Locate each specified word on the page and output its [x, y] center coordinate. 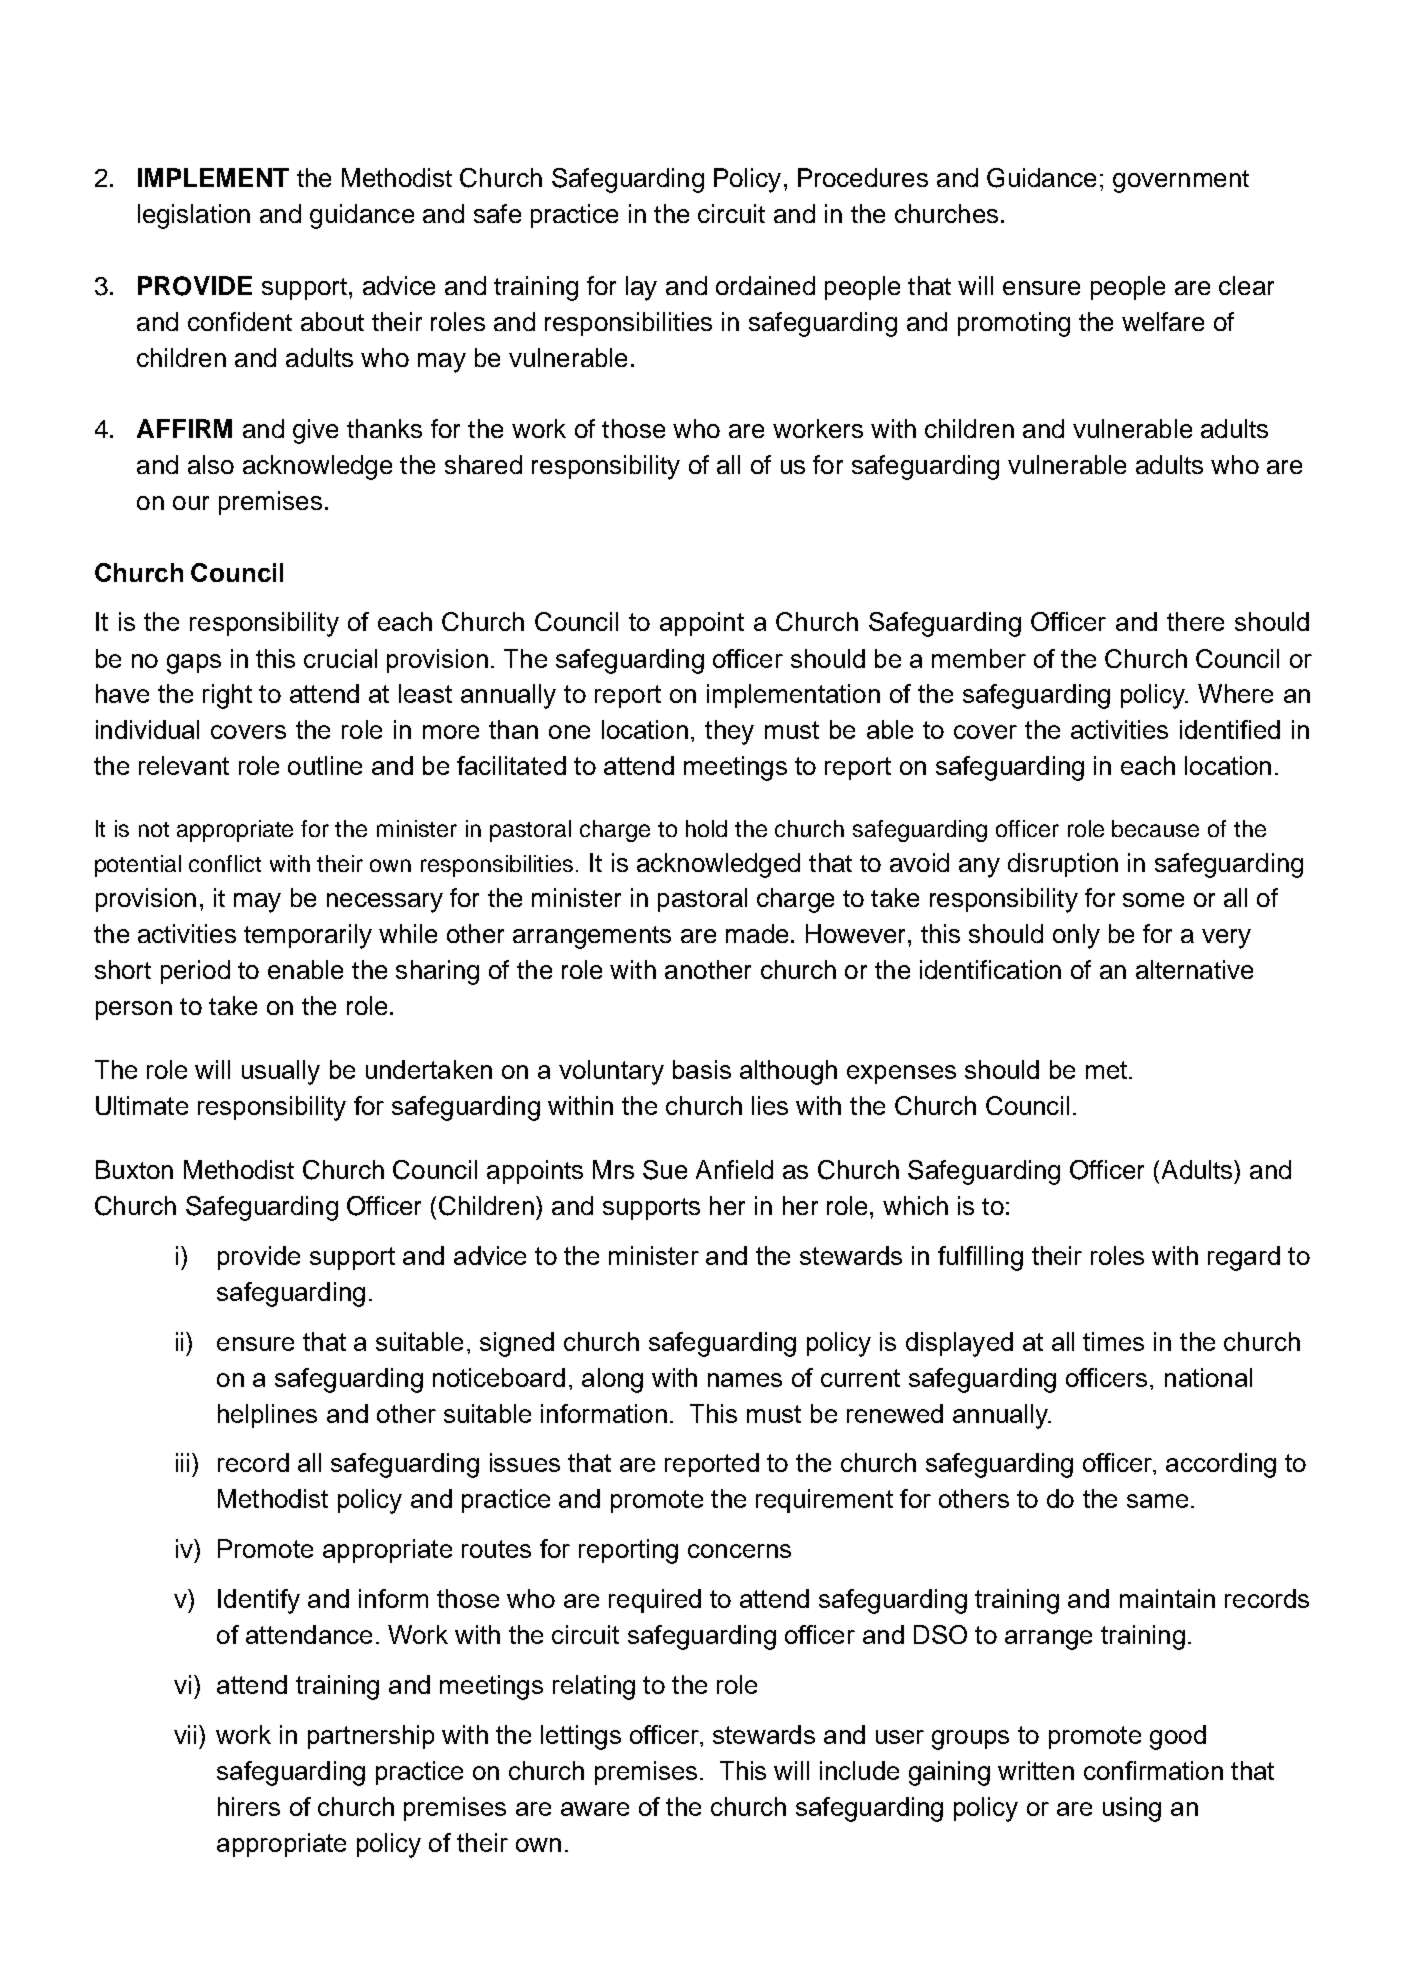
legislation [194, 216]
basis [702, 1069]
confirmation [1153, 1770]
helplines [267, 1416]
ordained [765, 285]
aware [595, 1809]
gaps [194, 664]
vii [185, 1734]
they [729, 732]
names [745, 1380]
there [1195, 621]
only [1076, 936]
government [1181, 181]
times [1113, 1341]
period [195, 972]
